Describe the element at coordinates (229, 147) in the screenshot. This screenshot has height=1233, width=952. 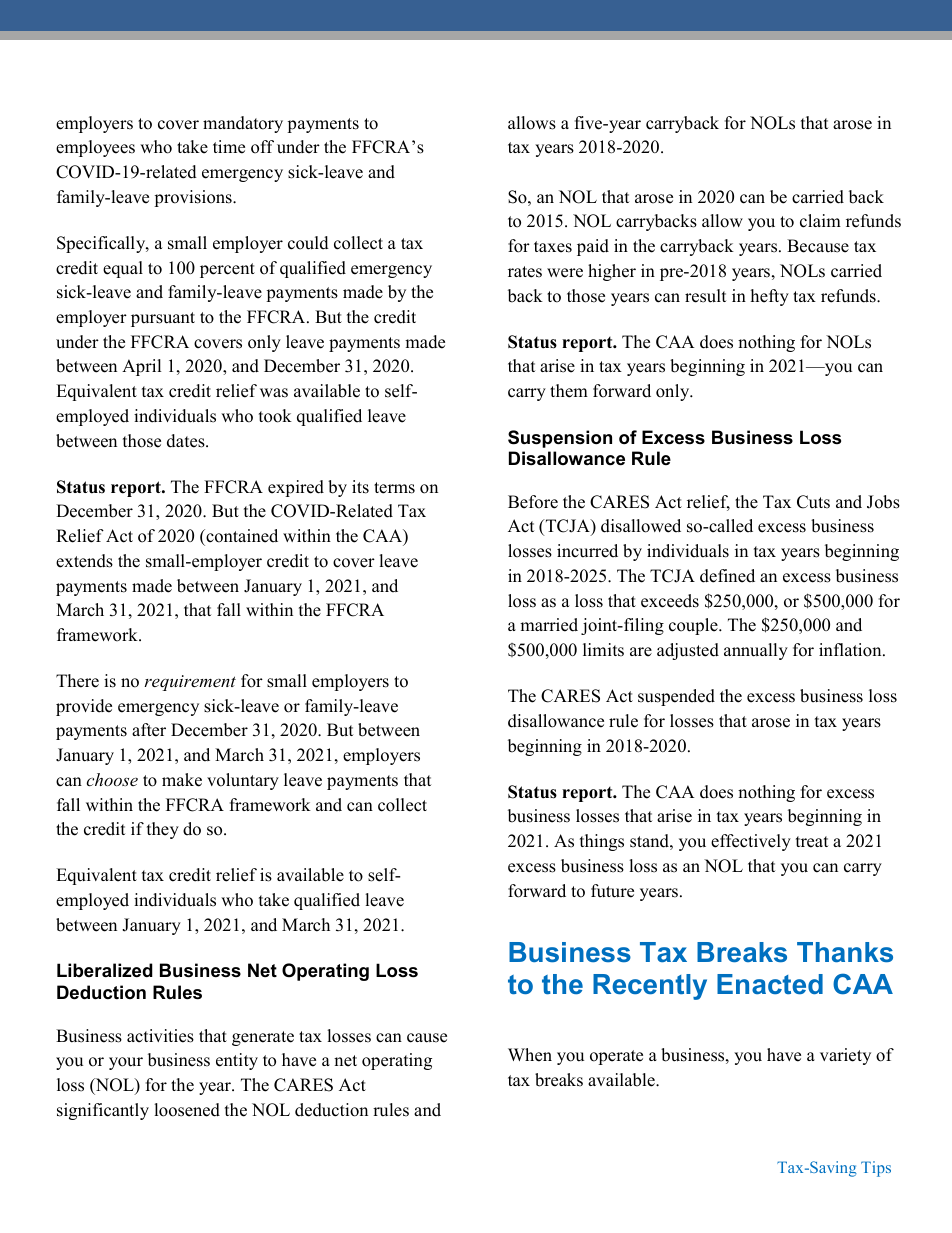
I see `time` at that location.
